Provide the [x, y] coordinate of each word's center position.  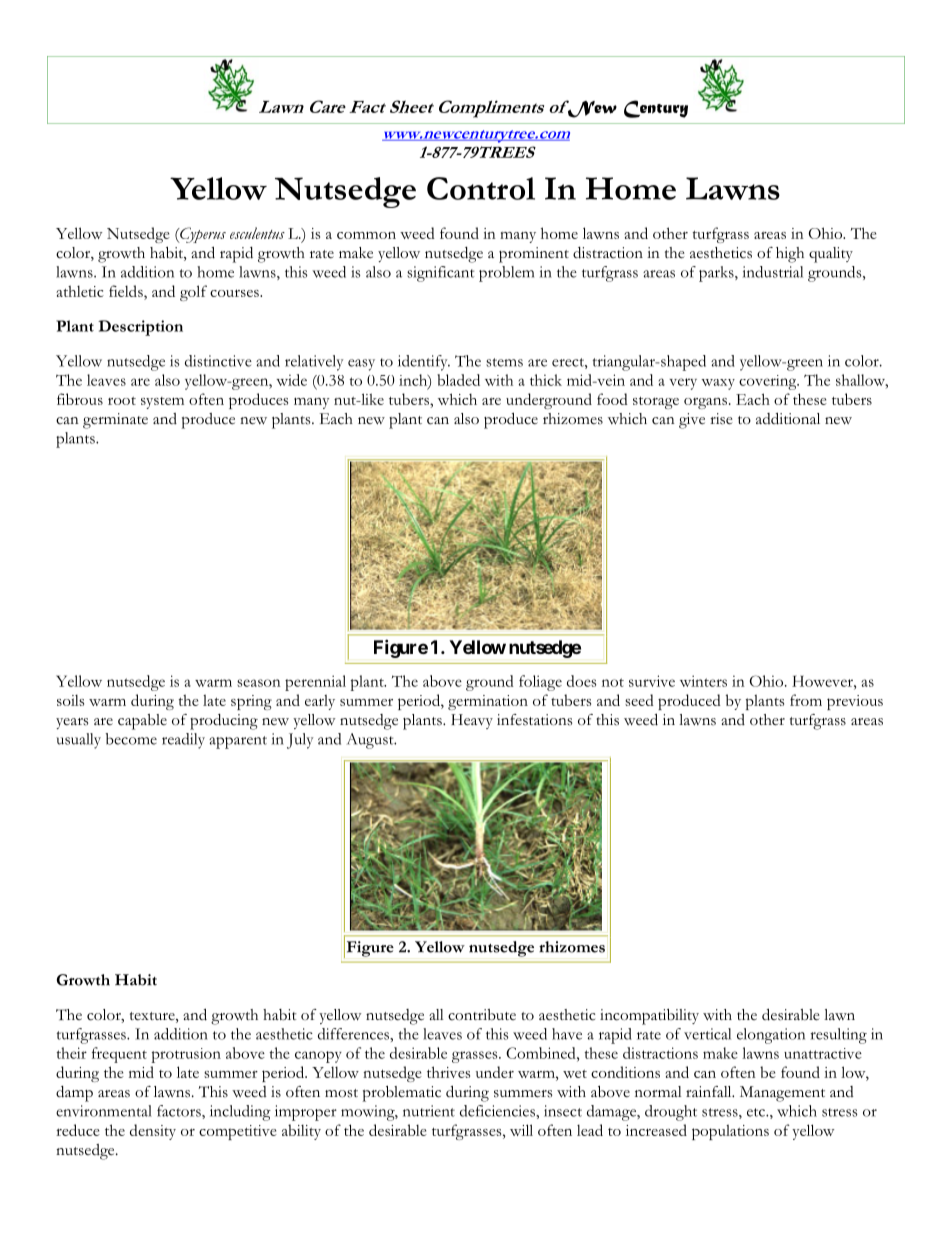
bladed [458, 380]
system [162, 403]
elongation [771, 1036]
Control [481, 188]
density [153, 1132]
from [806, 700]
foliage [540, 683]
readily [183, 741]
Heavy [472, 721]
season [259, 683]
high [790, 255]
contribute [482, 1015]
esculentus [257, 233]
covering [769, 382]
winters [703, 681]
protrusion [186, 1055]
